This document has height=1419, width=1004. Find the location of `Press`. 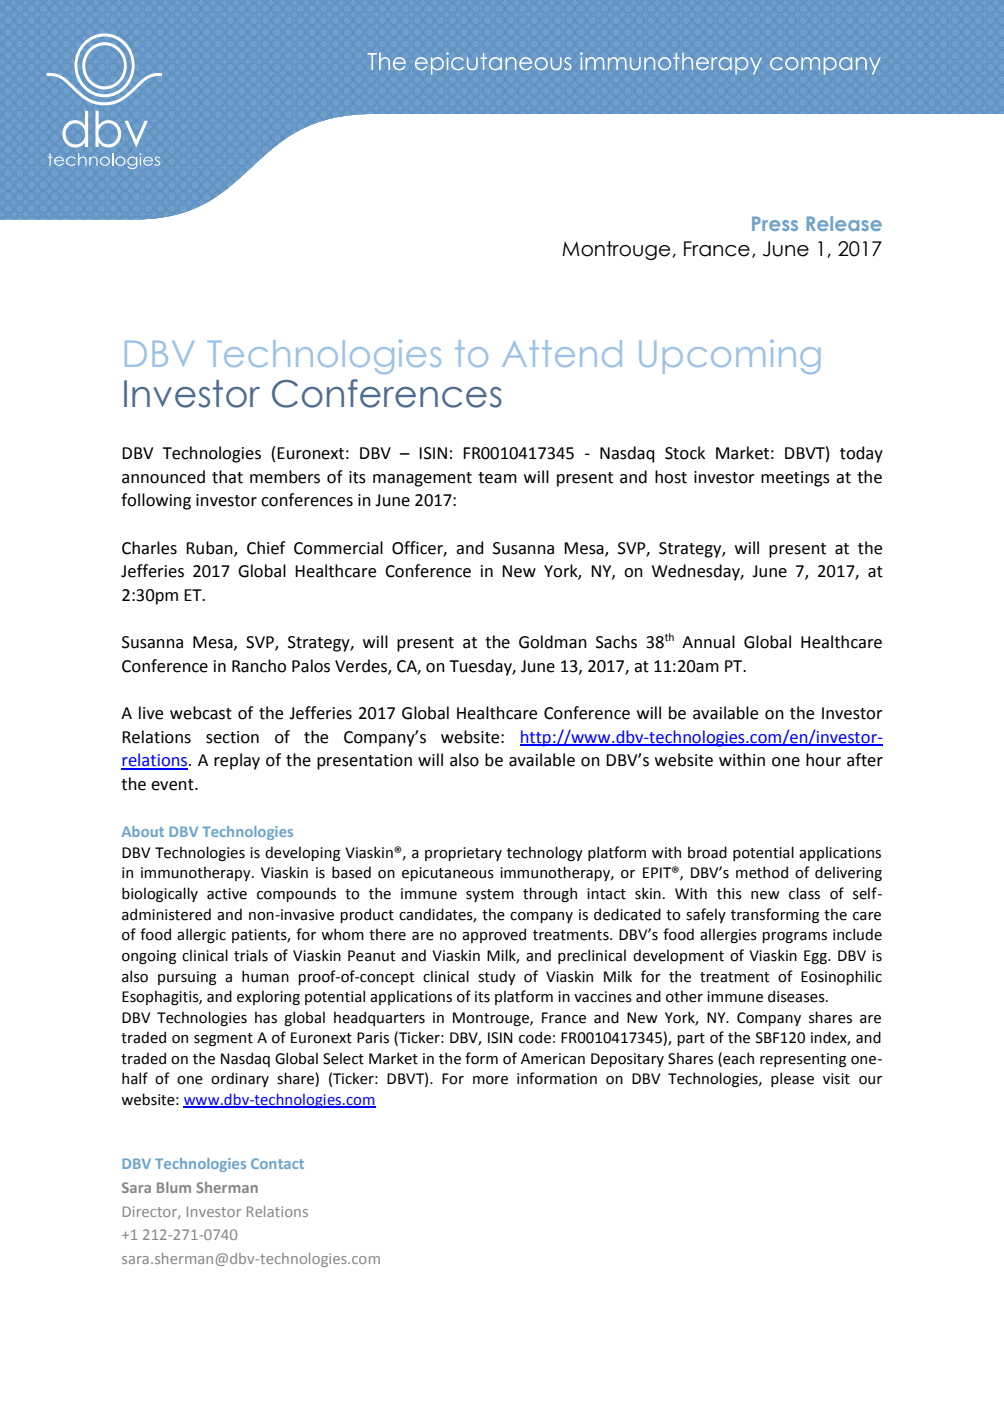

Press is located at coordinates (775, 223).
